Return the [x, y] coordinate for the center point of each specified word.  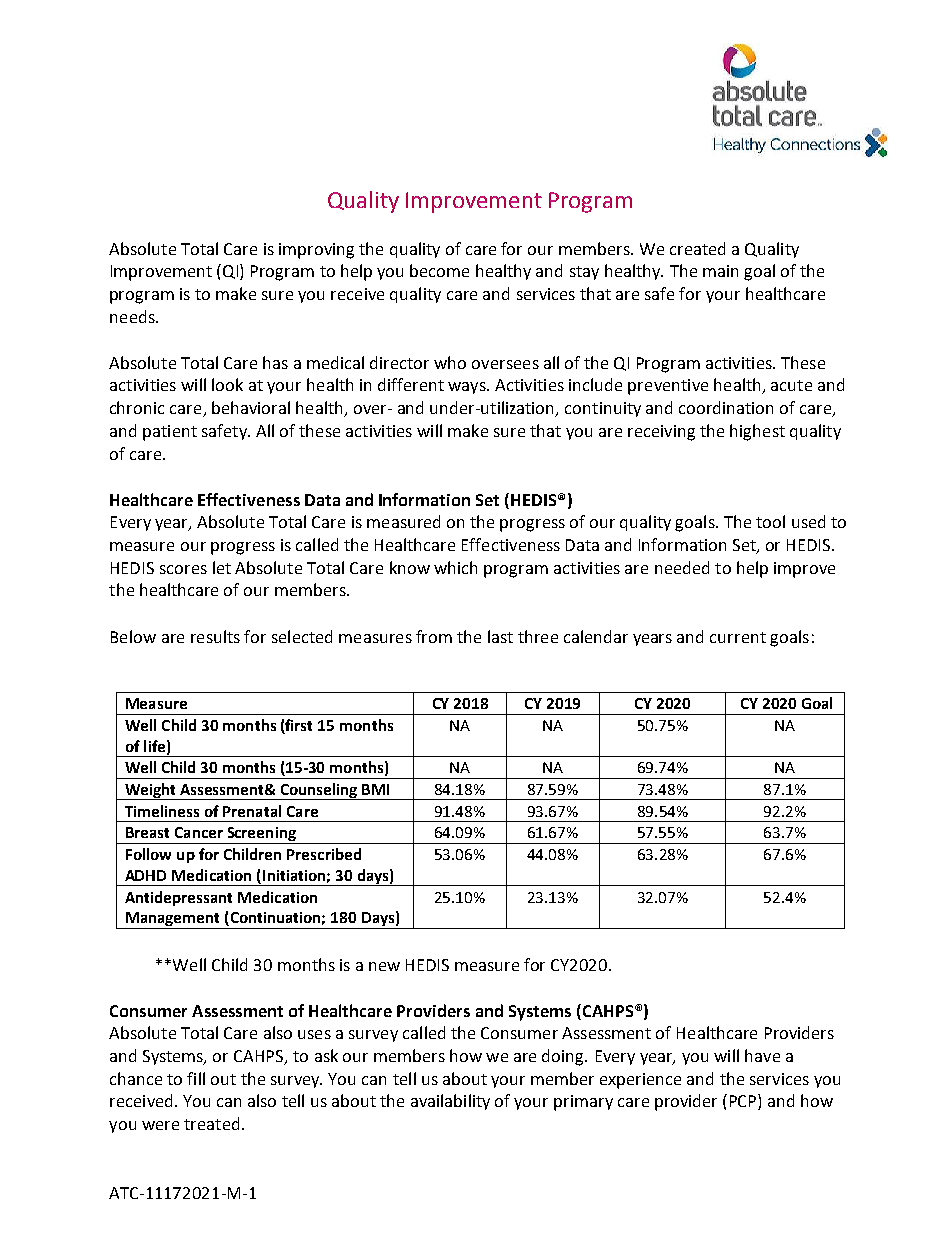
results [215, 636]
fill [196, 1078]
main [720, 271]
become [439, 270]
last [500, 636]
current [738, 637]
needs [133, 316]
